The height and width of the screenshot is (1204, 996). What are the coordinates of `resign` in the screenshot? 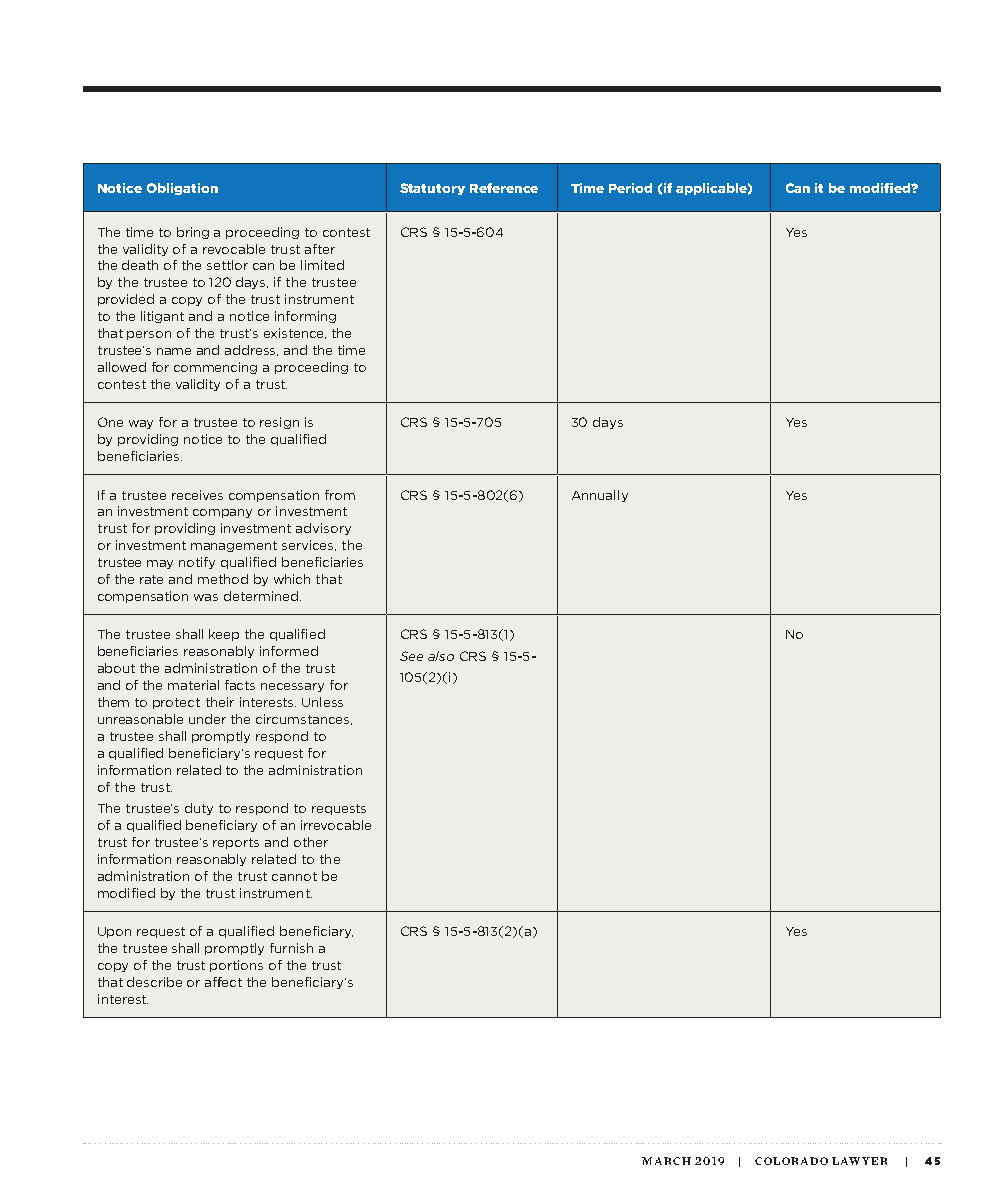 It's located at (279, 423).
